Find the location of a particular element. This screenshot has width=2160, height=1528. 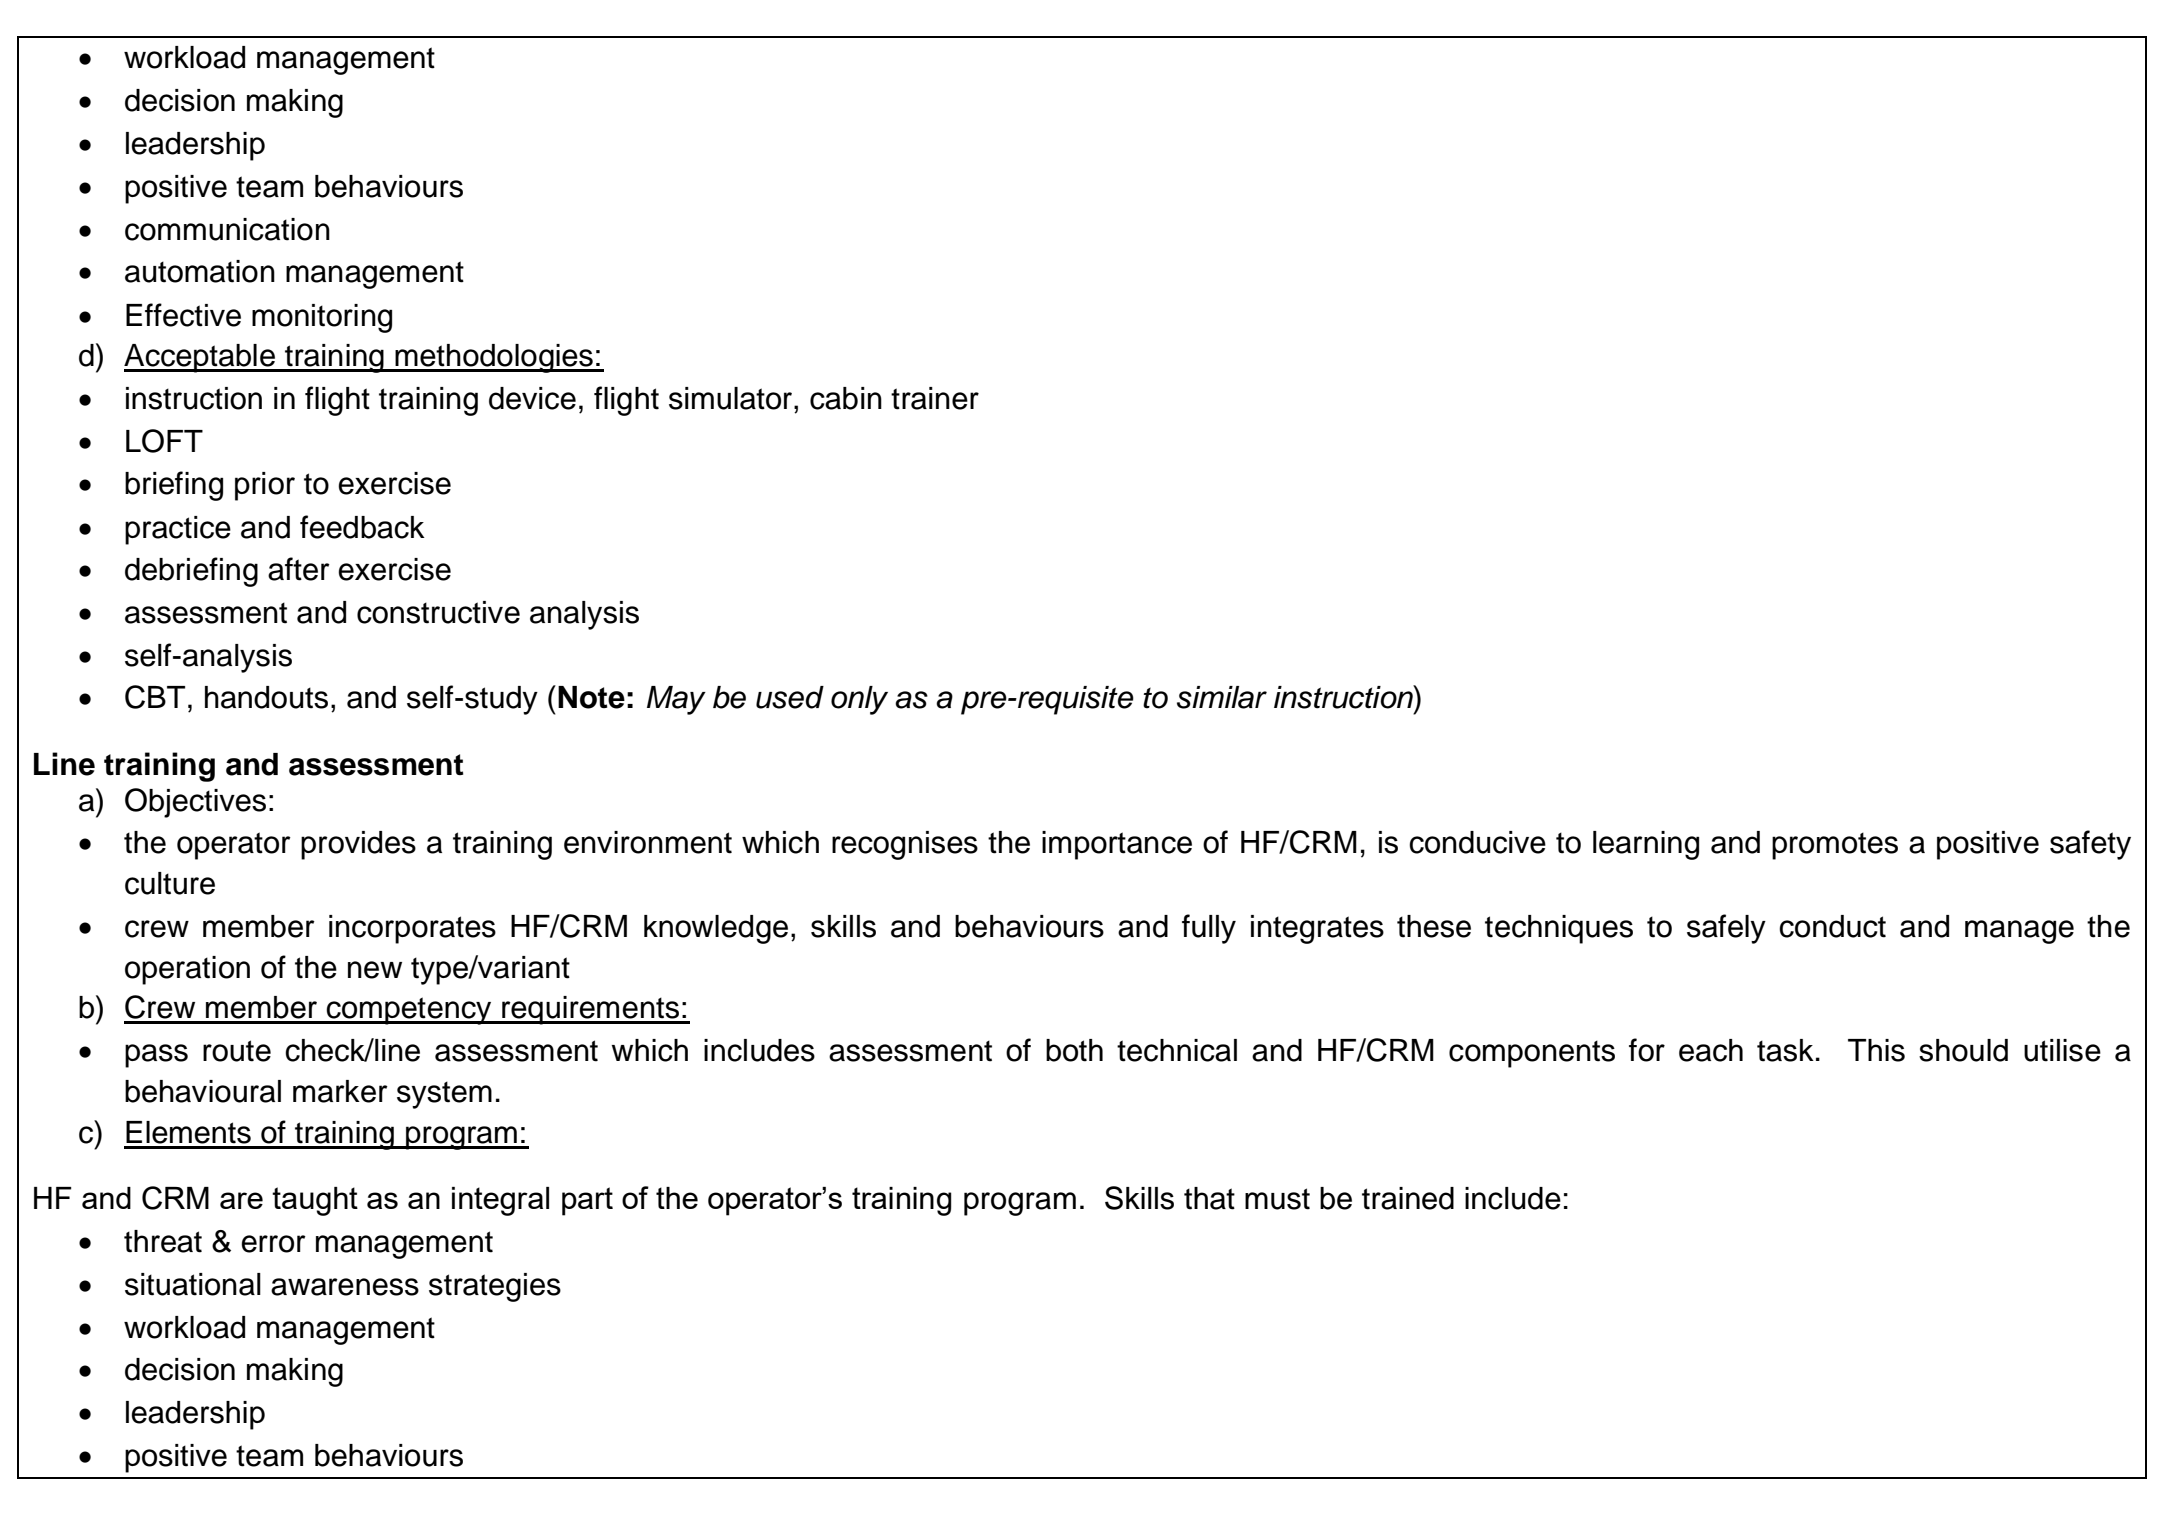

feedback is located at coordinates (362, 527).
